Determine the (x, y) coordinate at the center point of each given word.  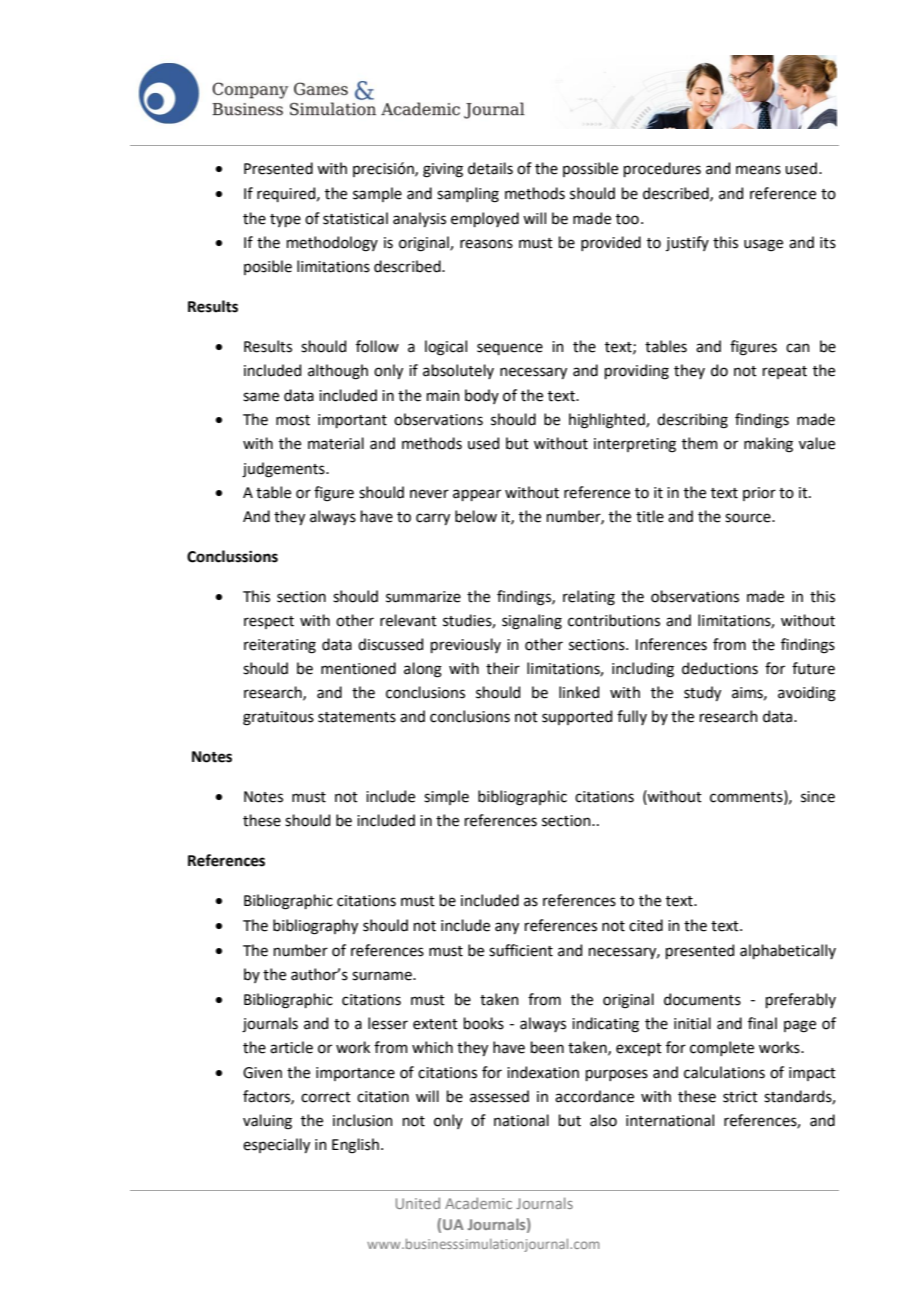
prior (759, 494)
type (285, 220)
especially (276, 1145)
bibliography (315, 927)
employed (485, 219)
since (818, 797)
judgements (284, 470)
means (758, 170)
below (476, 516)
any (507, 928)
